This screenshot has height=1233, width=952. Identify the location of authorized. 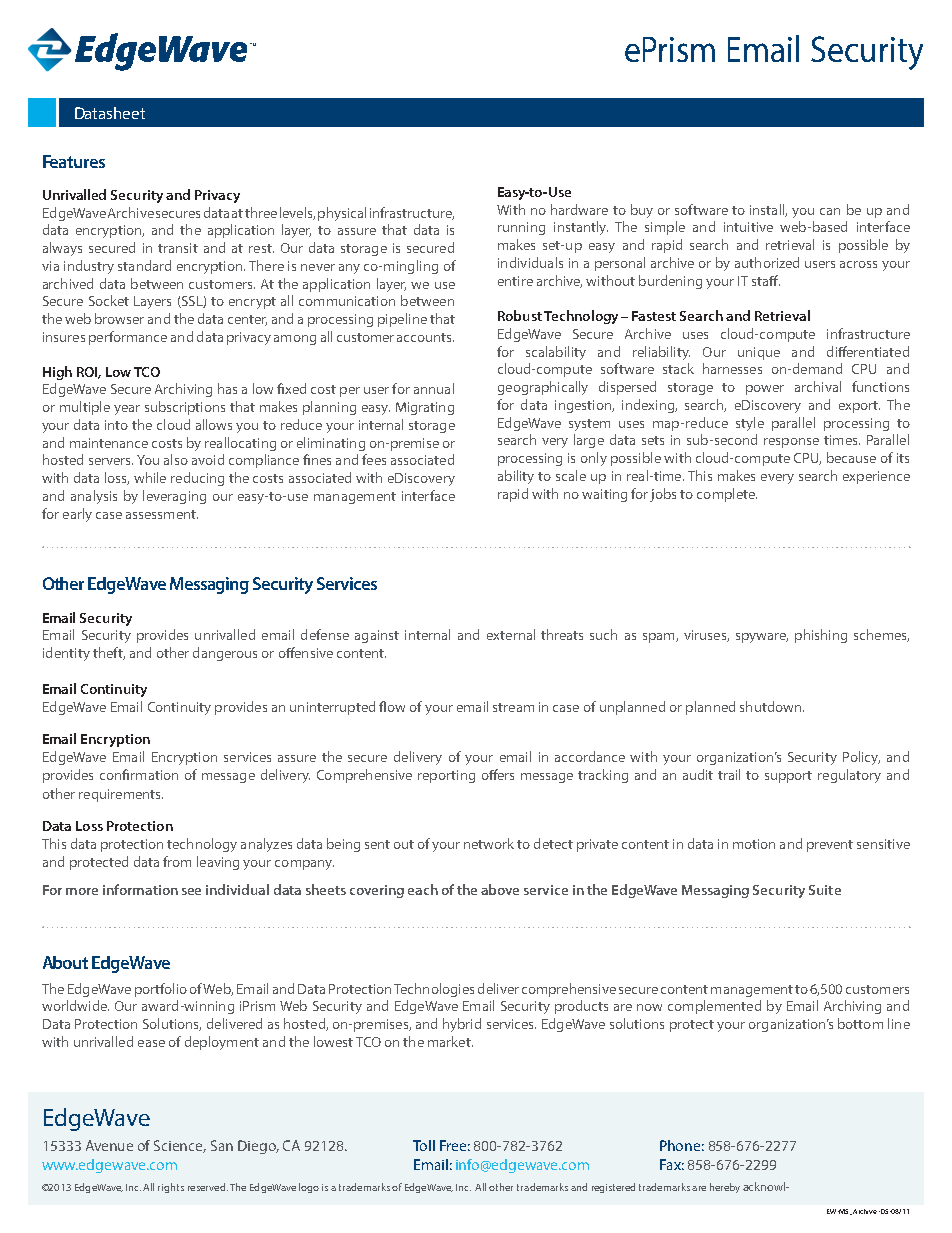
(767, 262).
